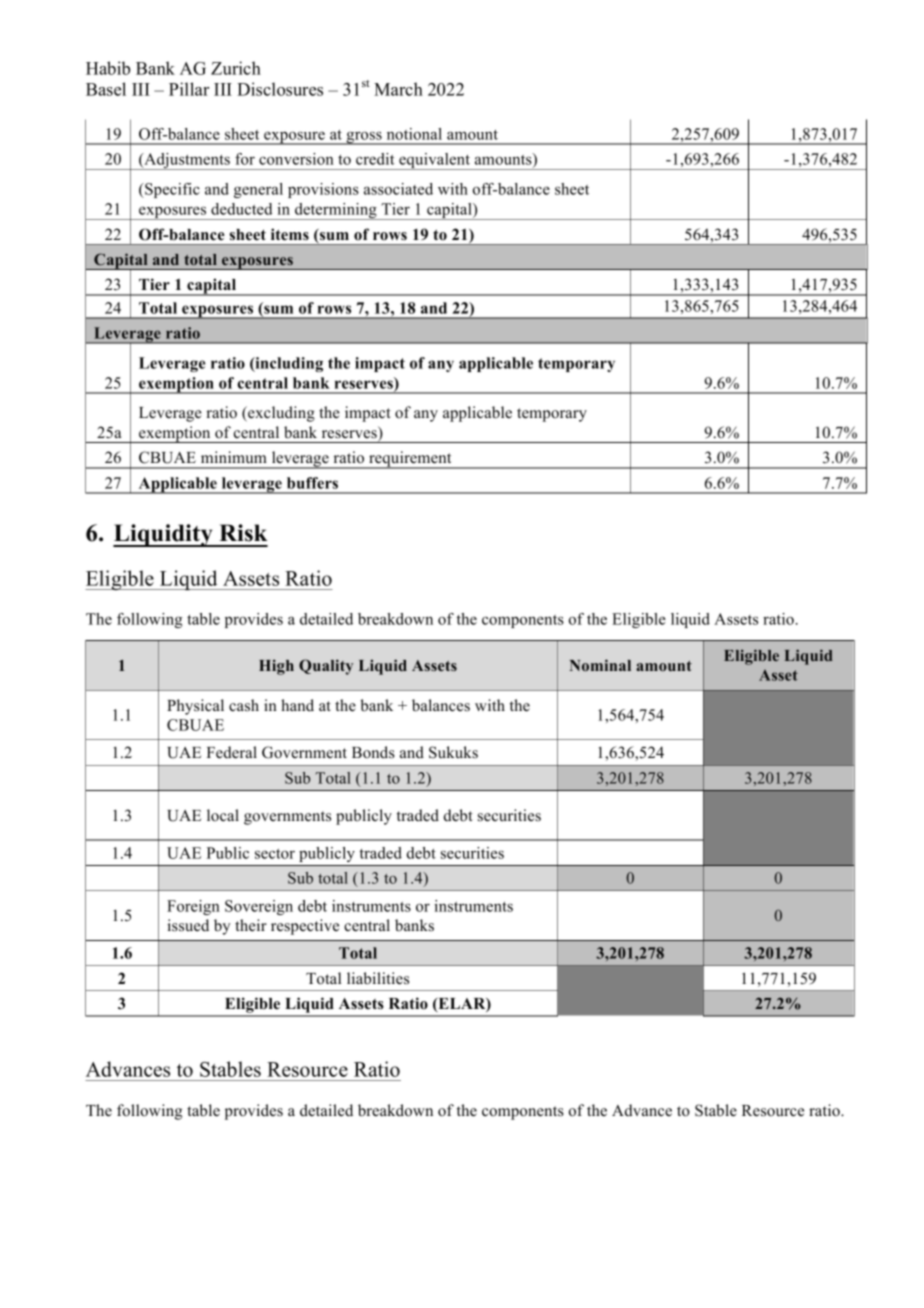 The image size is (924, 1308). I want to click on Specific, so click(171, 190).
